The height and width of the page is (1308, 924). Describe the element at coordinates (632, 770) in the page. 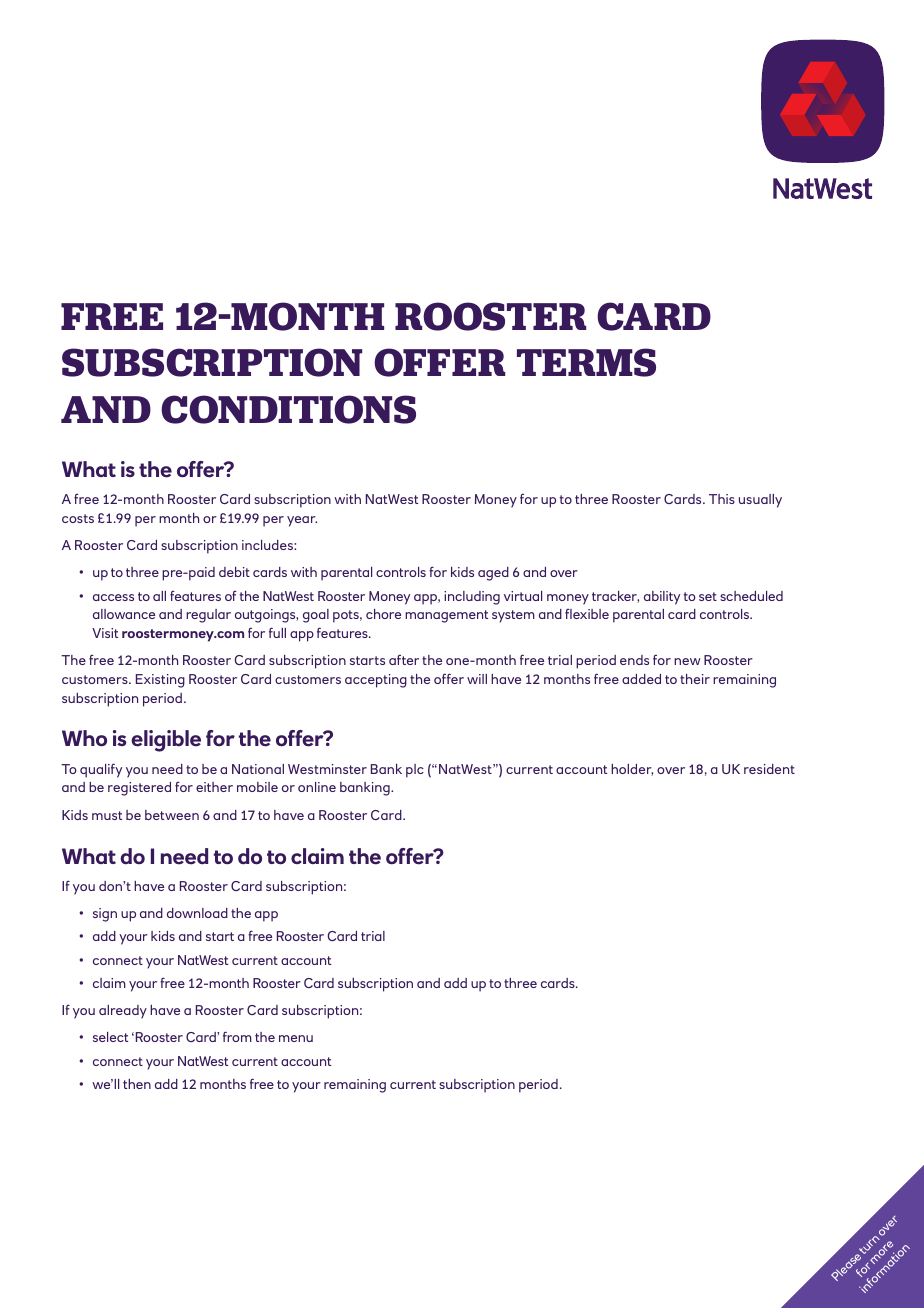

I see `holder` at that location.
